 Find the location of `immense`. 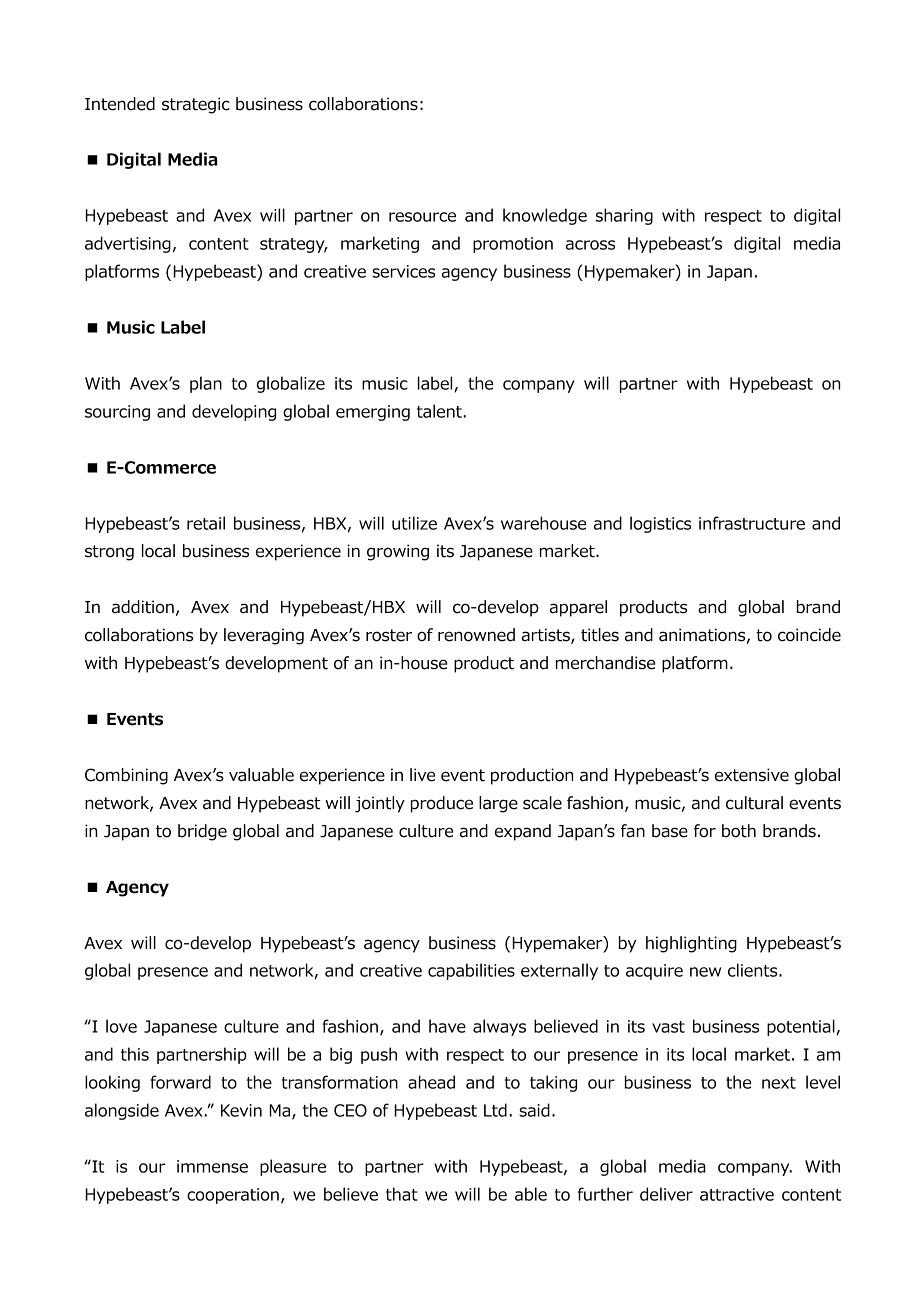

immense is located at coordinates (212, 1166).
